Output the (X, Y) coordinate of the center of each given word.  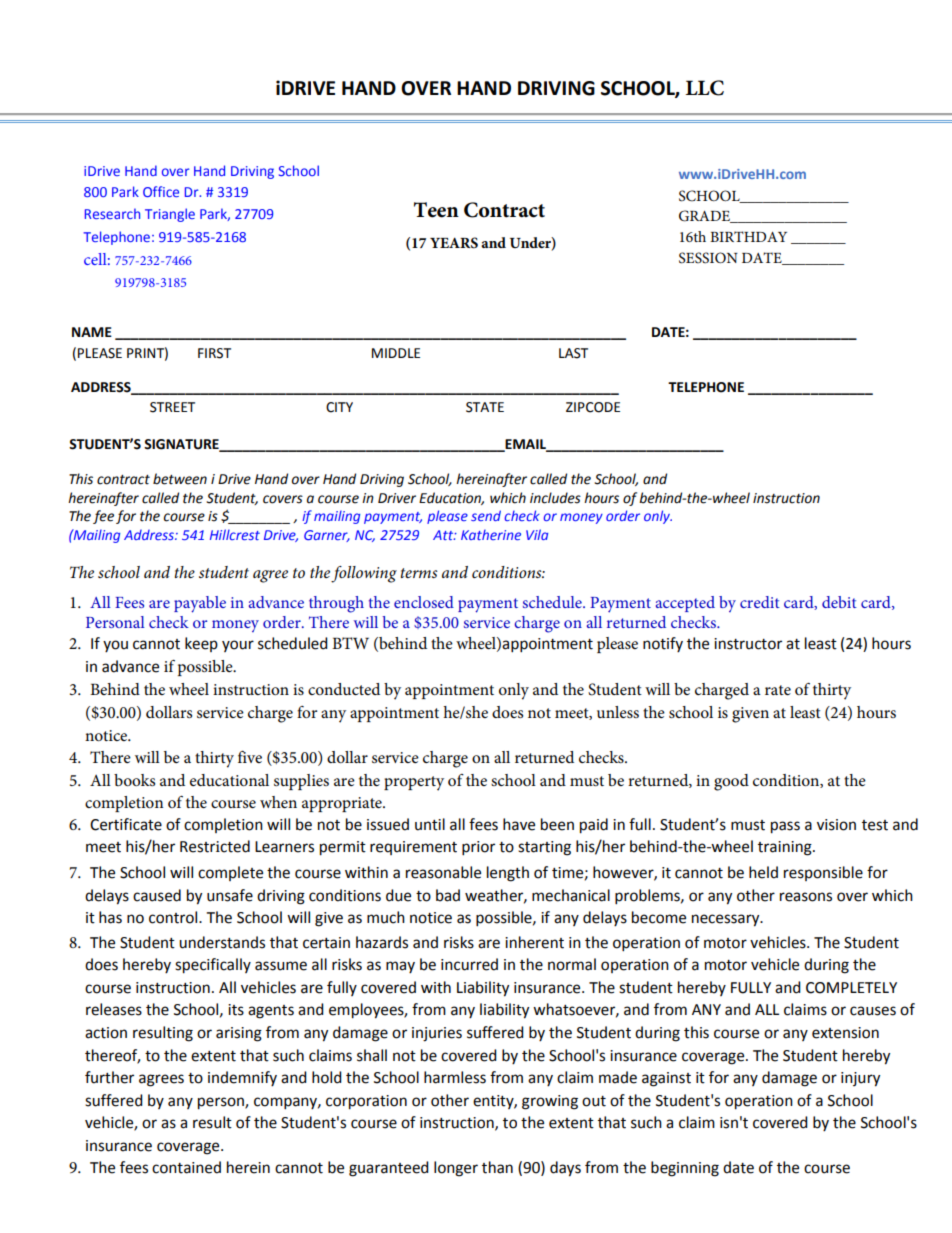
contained (186, 1167)
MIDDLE (396, 353)
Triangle (170, 215)
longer (456, 1169)
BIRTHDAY (748, 236)
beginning (685, 1169)
